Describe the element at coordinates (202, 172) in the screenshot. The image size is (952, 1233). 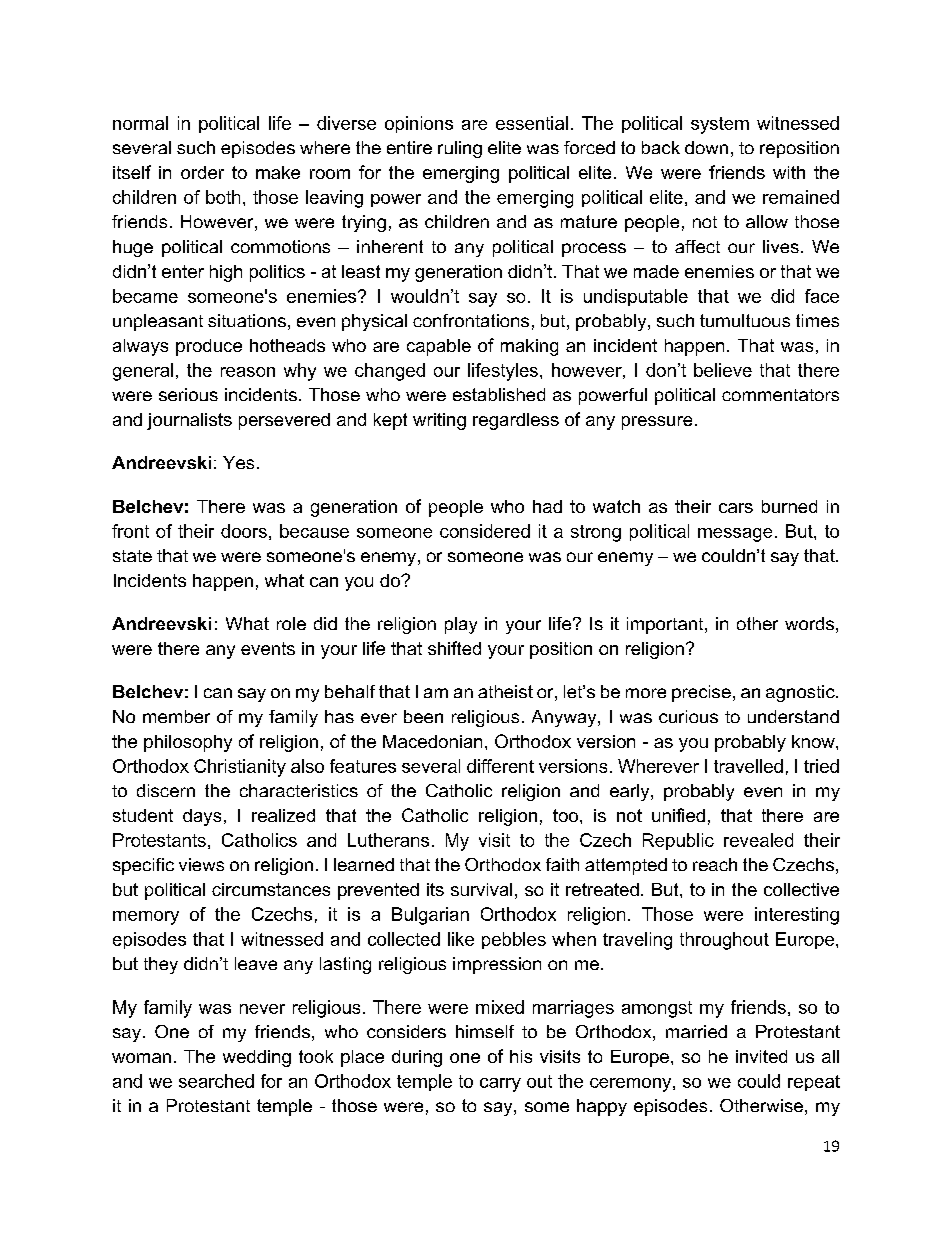
I see `order` at that location.
